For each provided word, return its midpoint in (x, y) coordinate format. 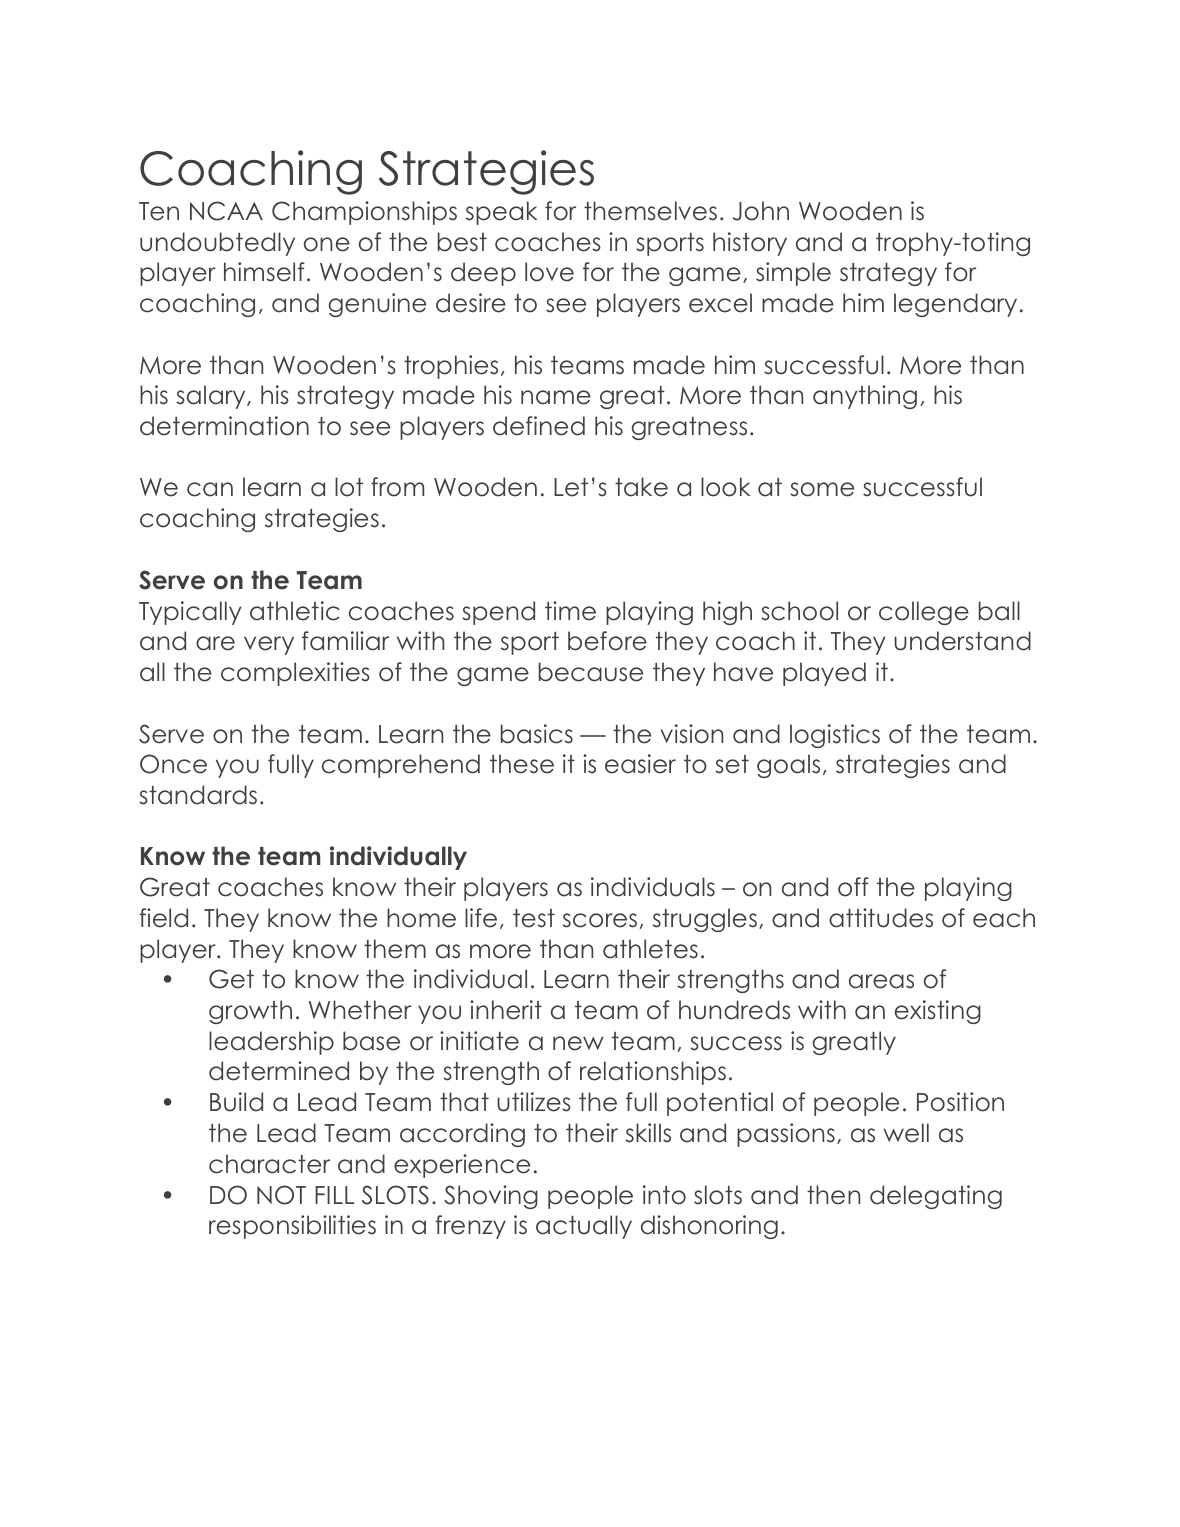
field (163, 918)
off (853, 887)
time (570, 611)
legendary (955, 305)
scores (600, 920)
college (924, 613)
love (549, 272)
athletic (295, 611)
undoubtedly (217, 244)
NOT (281, 1195)
